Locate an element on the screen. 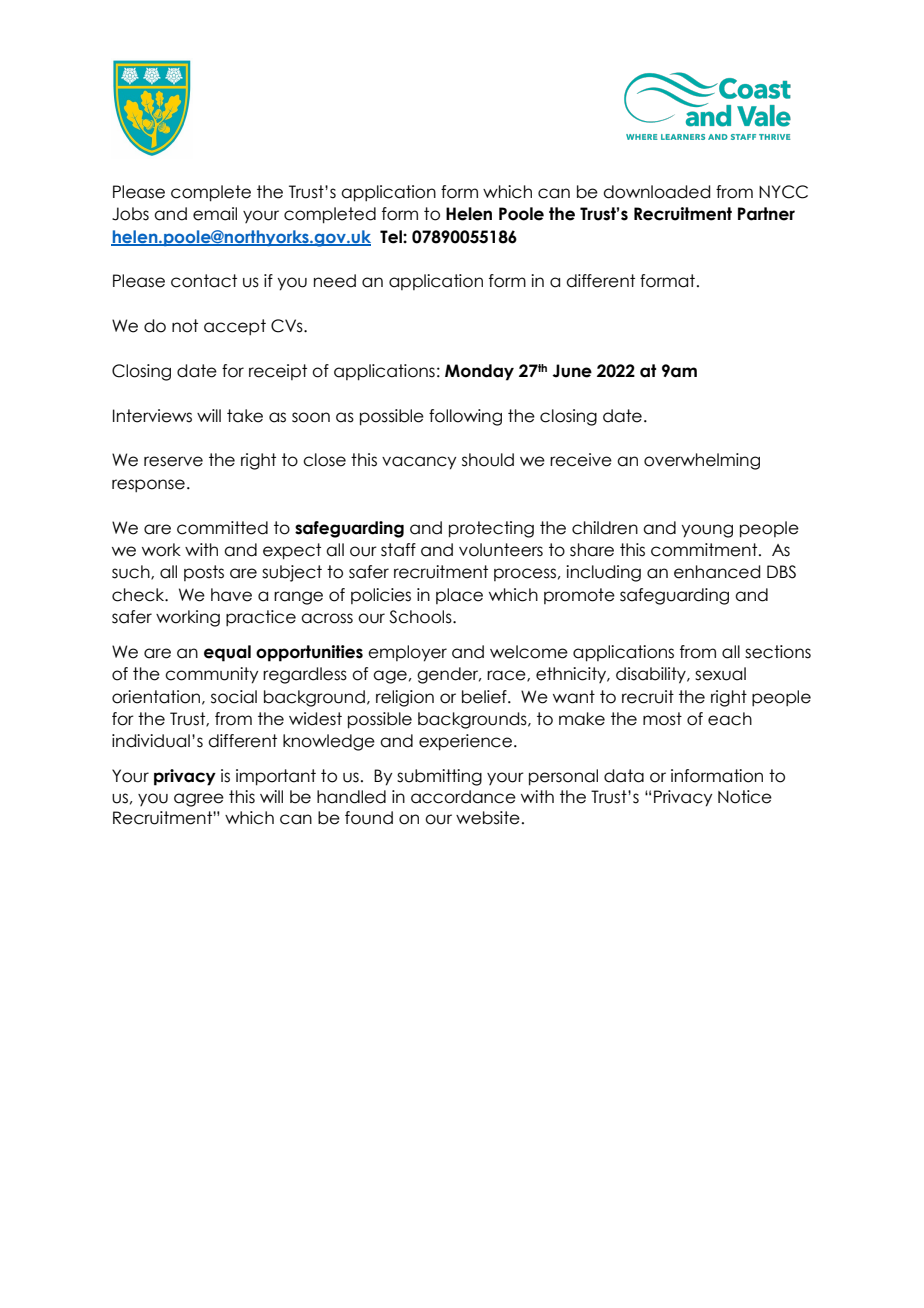 The height and width of the screenshot is (1308, 924). agree is located at coordinates (199, 800).
